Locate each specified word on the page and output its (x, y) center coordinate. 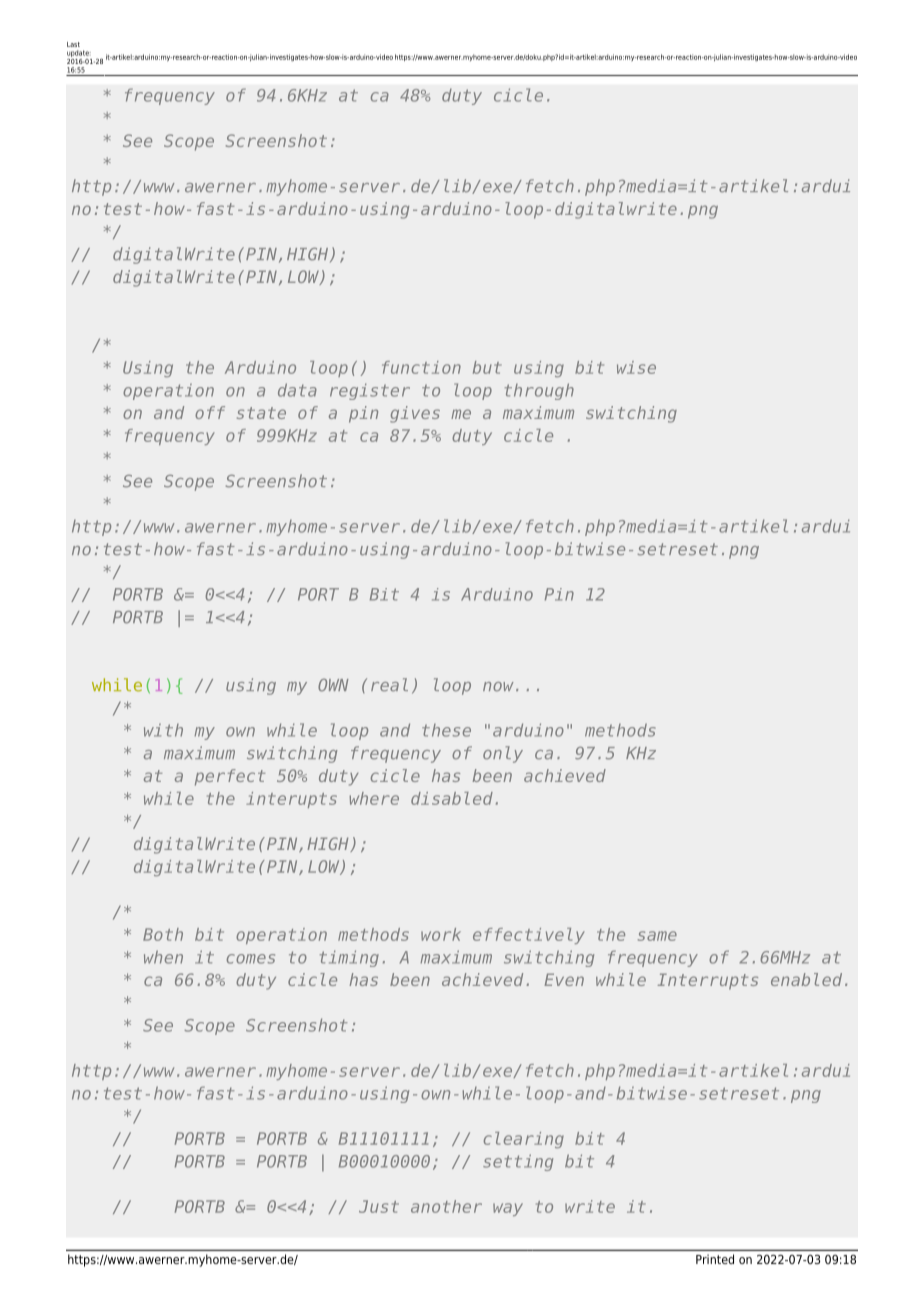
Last (73, 44)
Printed (715, 1259)
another (446, 1206)
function (421, 367)
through (539, 391)
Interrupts (708, 981)
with (163, 730)
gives (415, 414)
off (210, 412)
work (441, 934)
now (498, 687)
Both (163, 934)
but (487, 367)
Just (379, 1206)
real (389, 684)
